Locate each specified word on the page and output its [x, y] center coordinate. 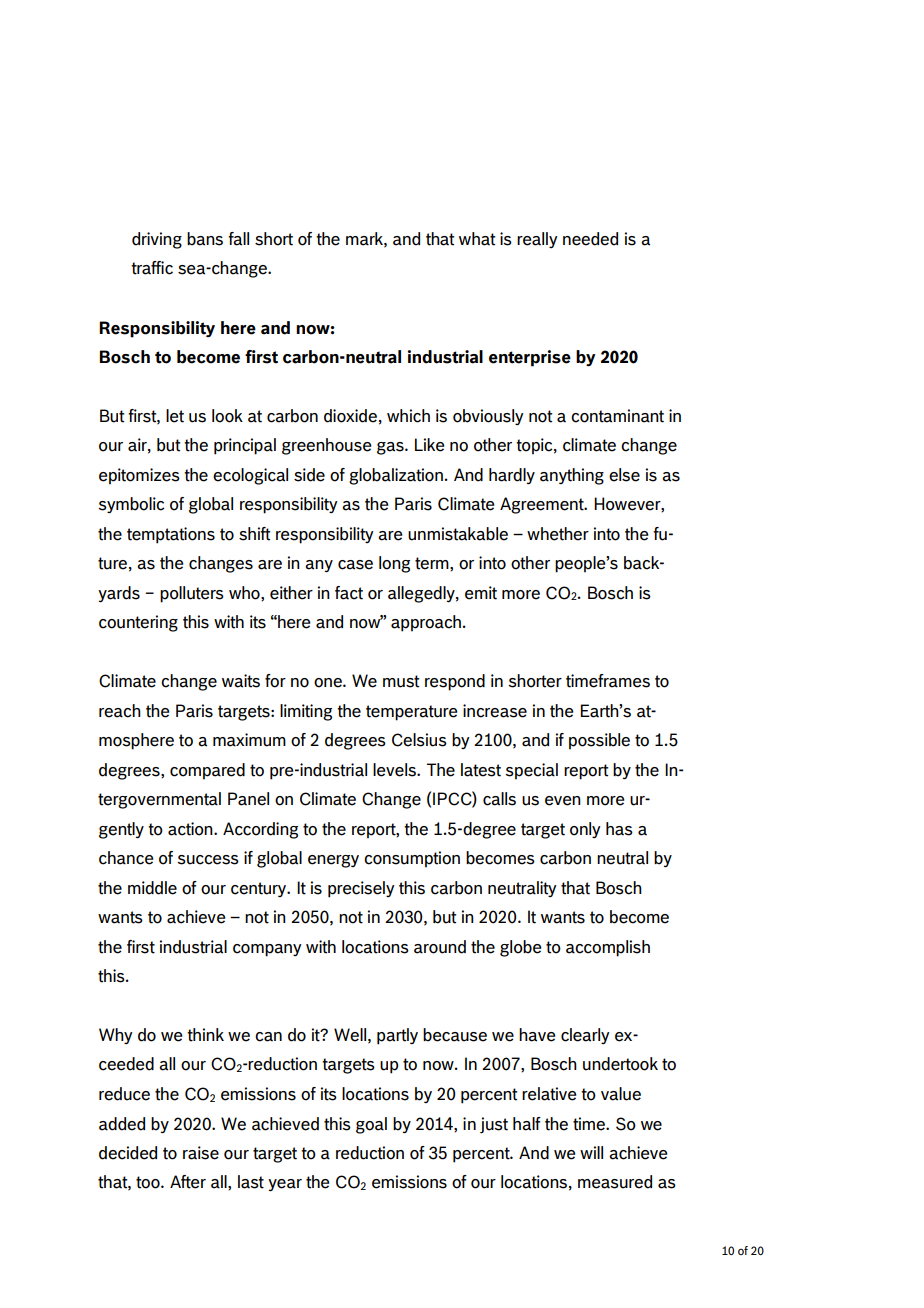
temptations [171, 535]
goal [371, 1125]
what [477, 239]
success [208, 860]
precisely [361, 889]
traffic [152, 268]
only [585, 830]
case [355, 565]
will [591, 1152]
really [537, 240]
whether [558, 534]
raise [201, 1153]
